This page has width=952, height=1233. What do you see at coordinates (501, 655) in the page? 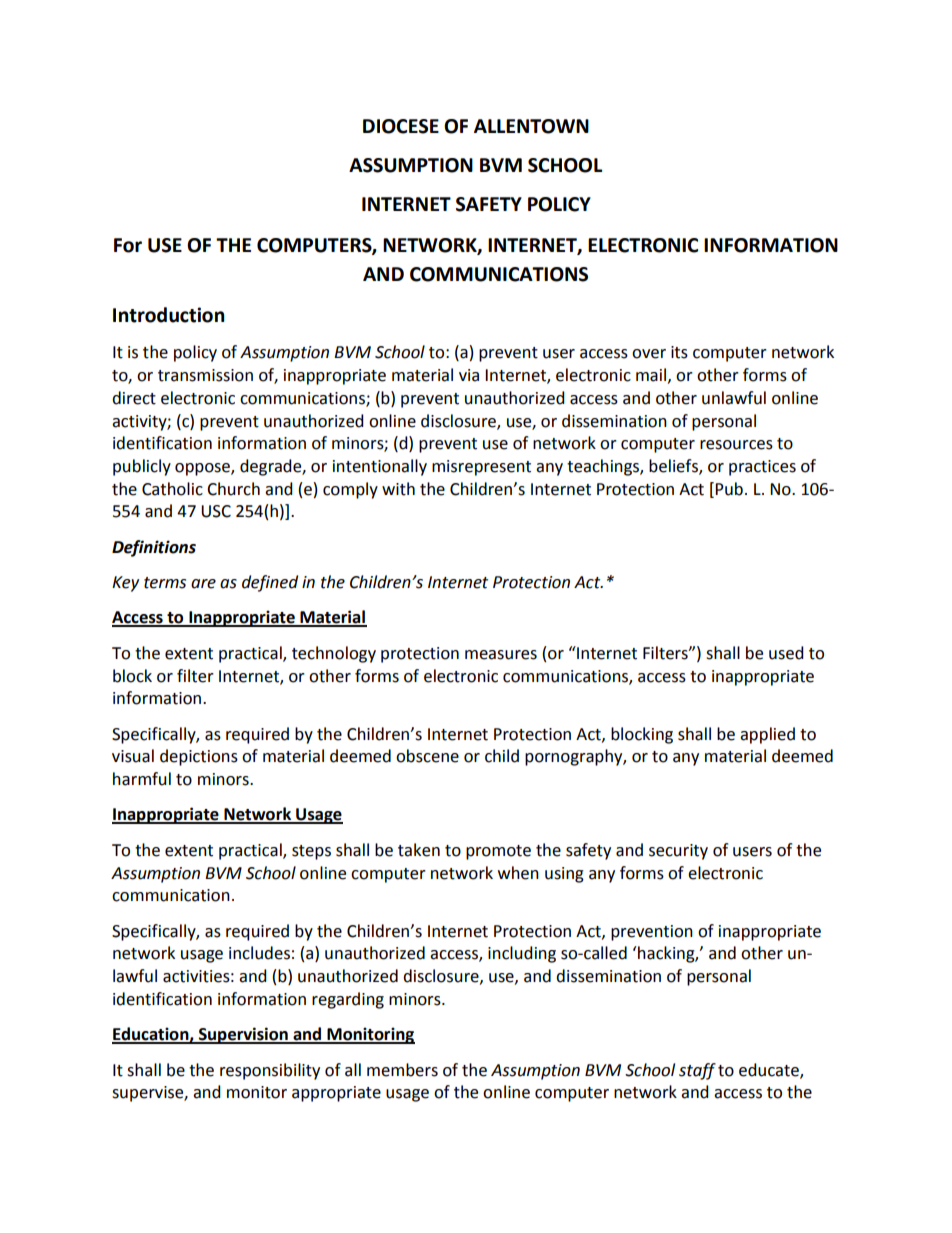
I see `measures` at bounding box center [501, 655].
